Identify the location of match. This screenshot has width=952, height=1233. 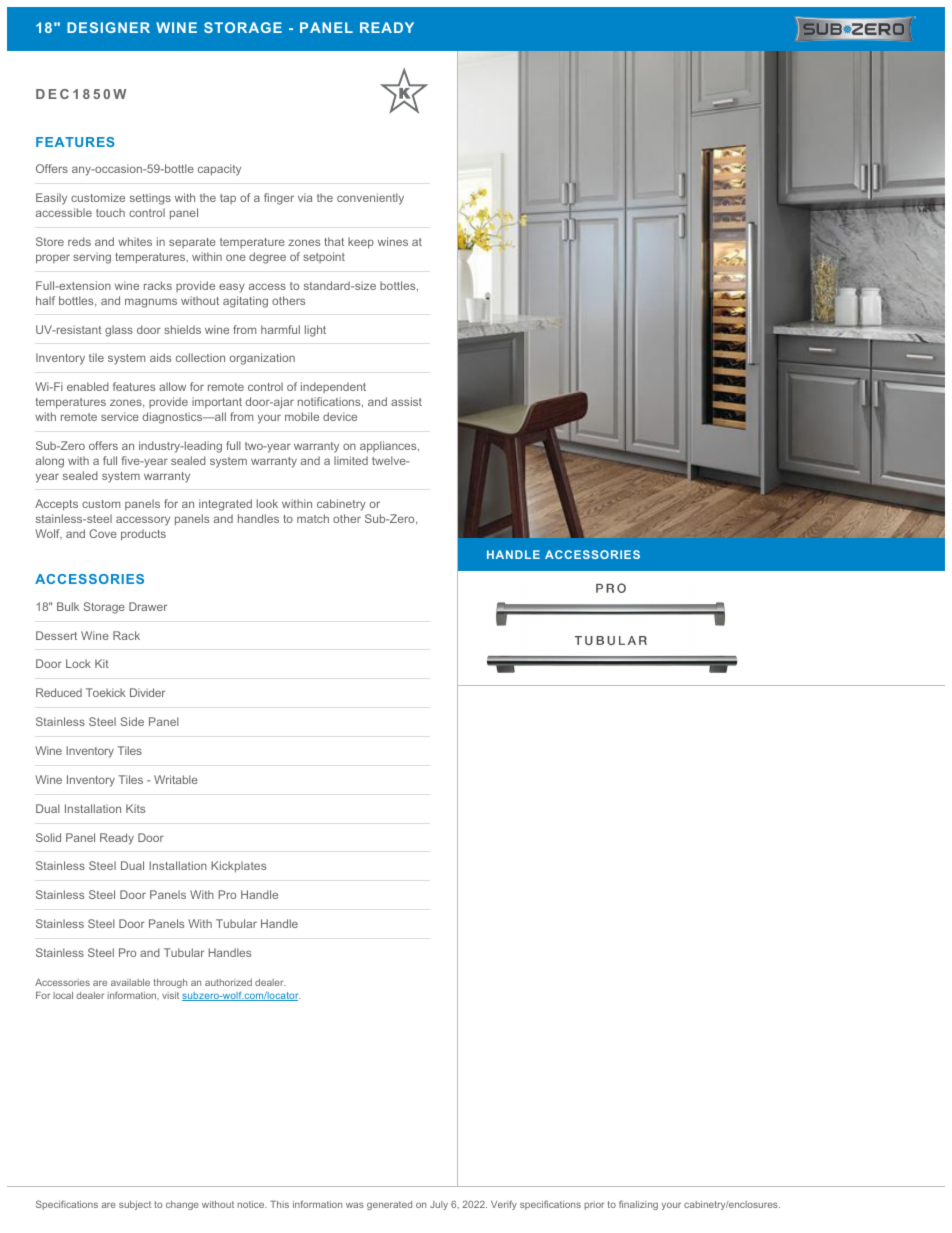
(313, 518).
